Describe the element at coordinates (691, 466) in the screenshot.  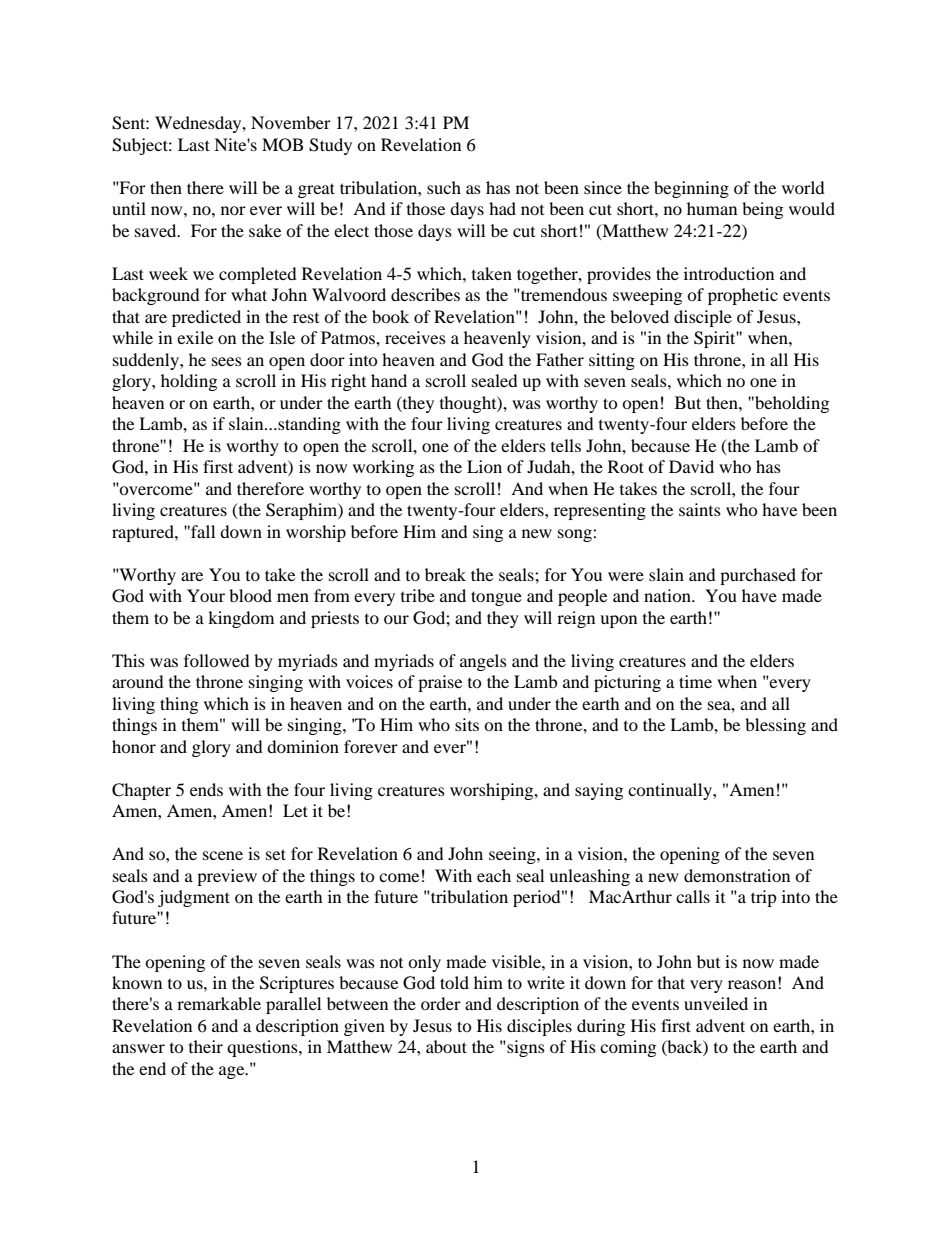
I see `David` at that location.
